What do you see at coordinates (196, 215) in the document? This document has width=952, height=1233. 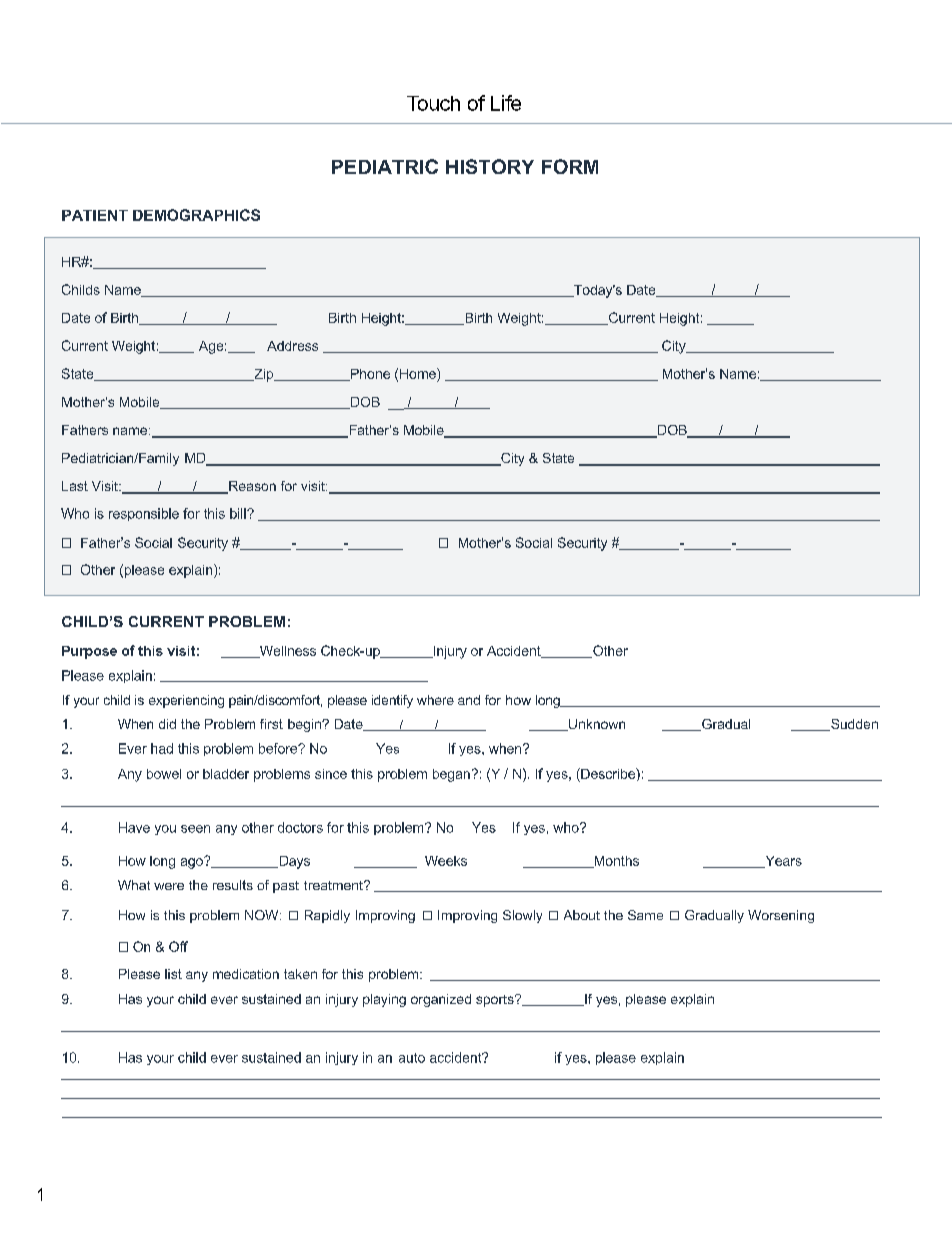 I see `DEMOGRAPHICS` at bounding box center [196, 215].
